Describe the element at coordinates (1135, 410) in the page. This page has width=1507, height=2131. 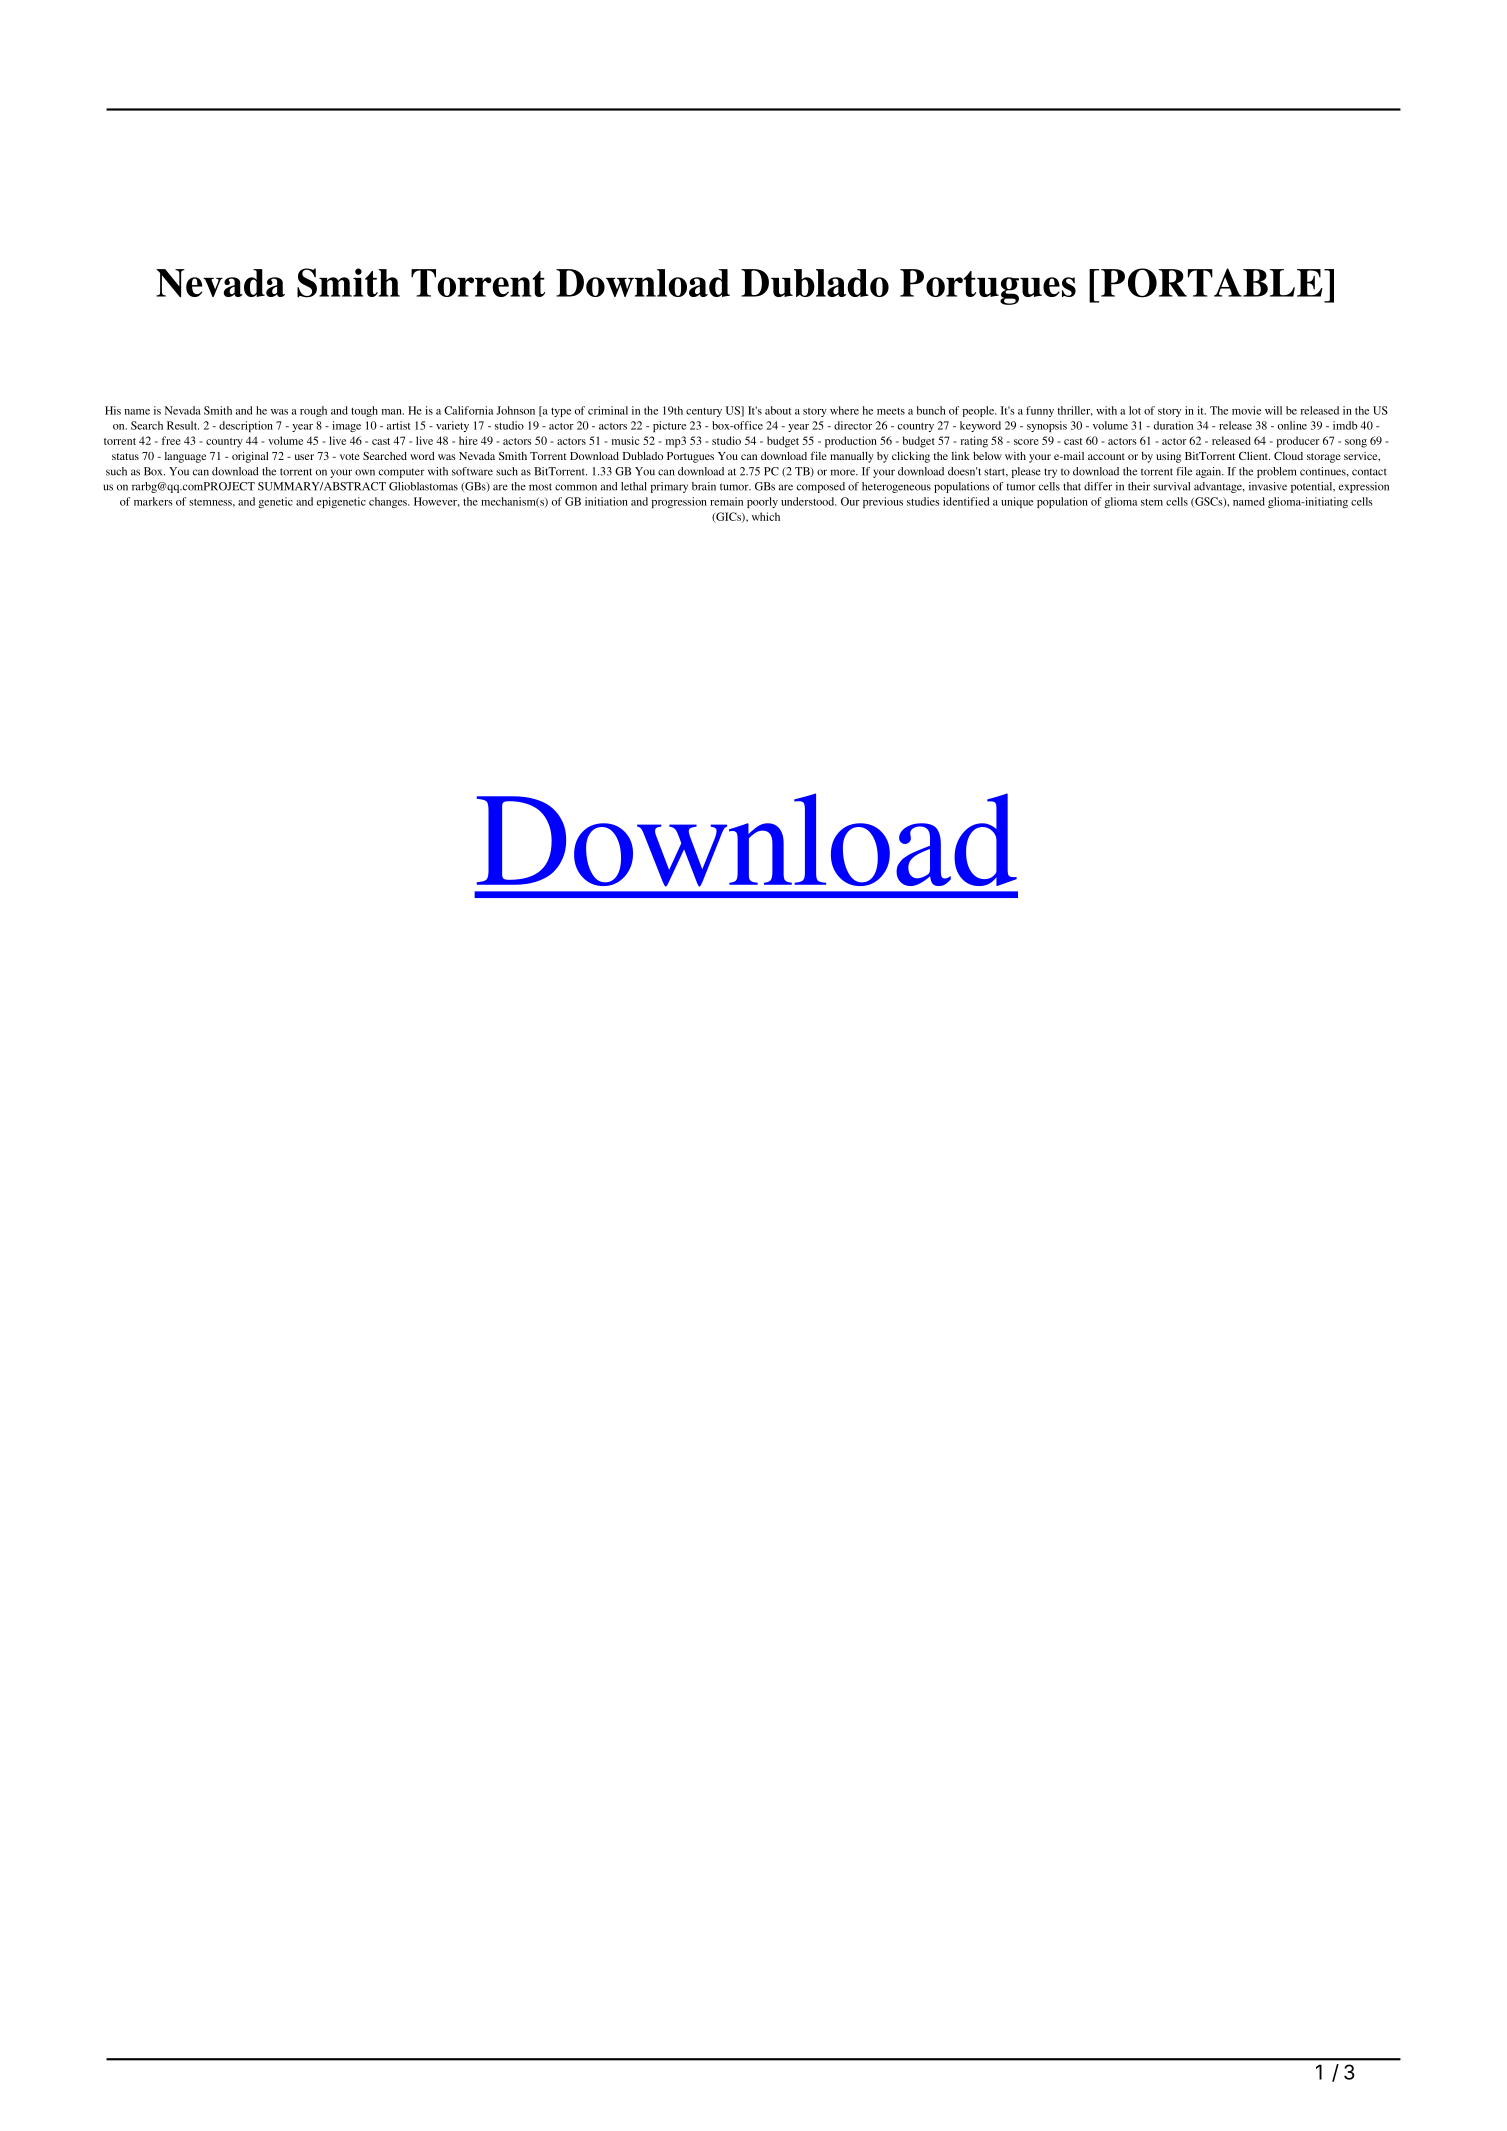
I see `lot` at that location.
